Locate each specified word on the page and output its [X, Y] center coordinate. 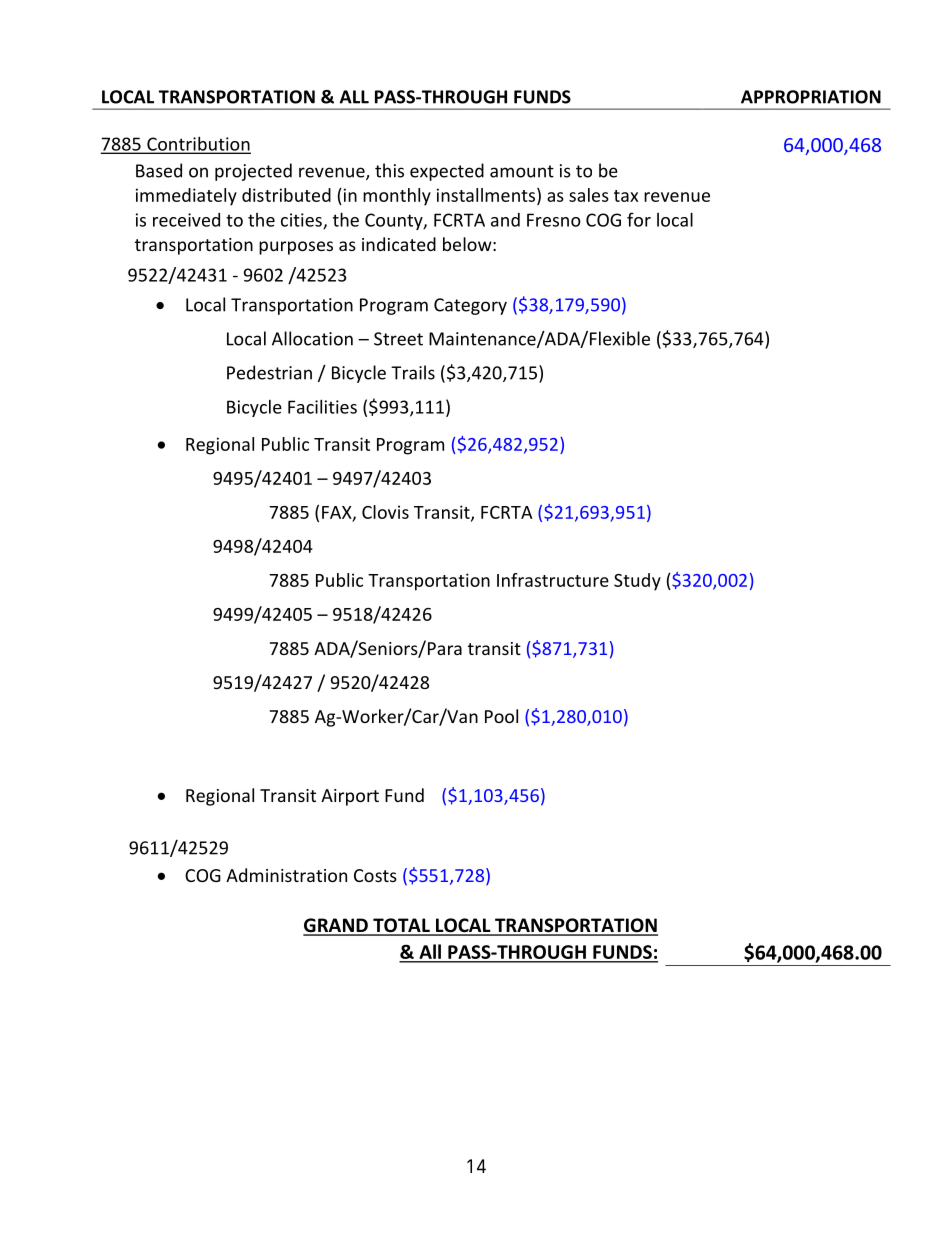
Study [637, 582]
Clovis [385, 512]
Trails [413, 372]
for [639, 219]
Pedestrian [269, 372]
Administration [286, 875]
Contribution [198, 144]
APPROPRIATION [811, 97]
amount [522, 171]
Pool [501, 716]
